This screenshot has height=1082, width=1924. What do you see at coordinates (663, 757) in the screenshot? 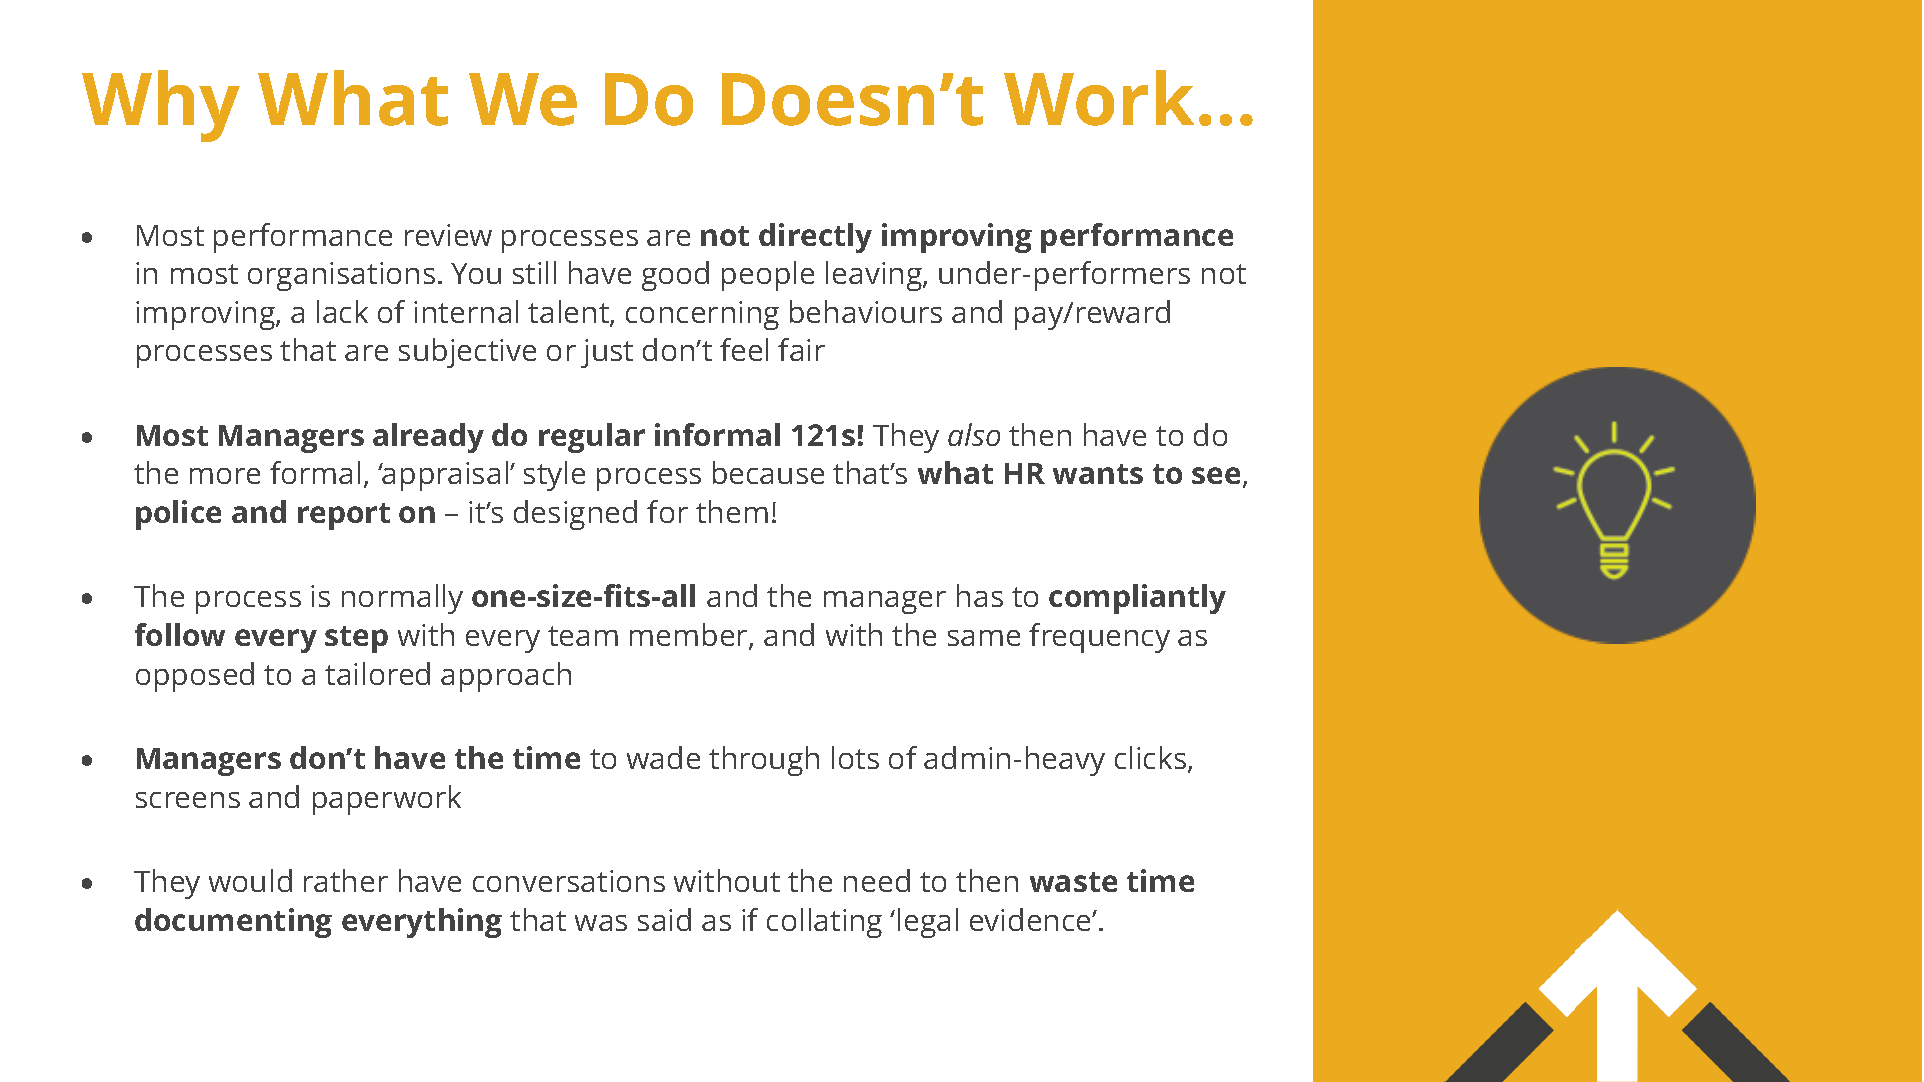
I see `wade` at bounding box center [663, 757].
